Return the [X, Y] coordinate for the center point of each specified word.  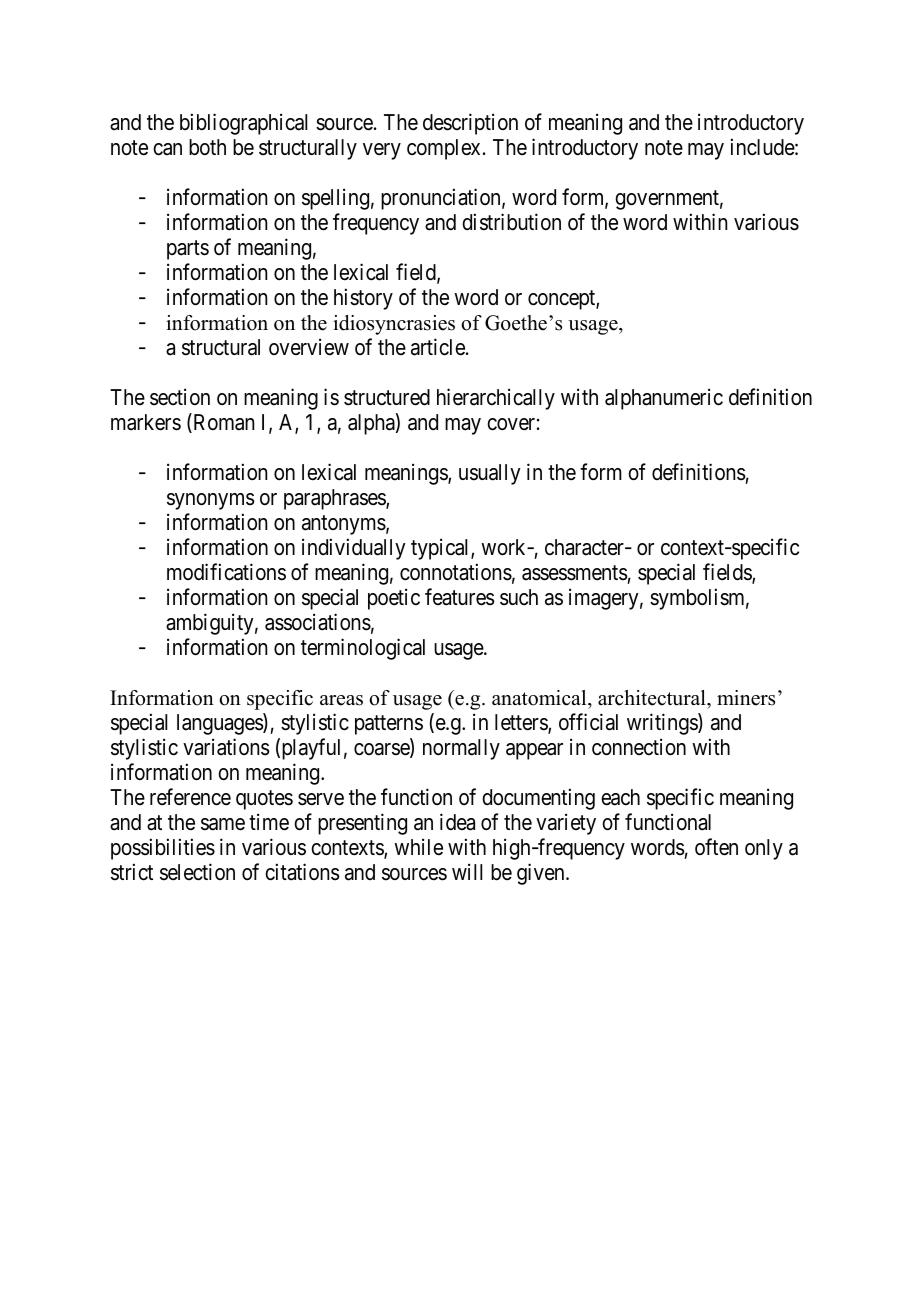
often [716, 847]
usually [490, 474]
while [418, 847]
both [207, 147]
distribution [511, 222]
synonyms [211, 501]
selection [197, 872]
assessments [575, 573]
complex [443, 149]
